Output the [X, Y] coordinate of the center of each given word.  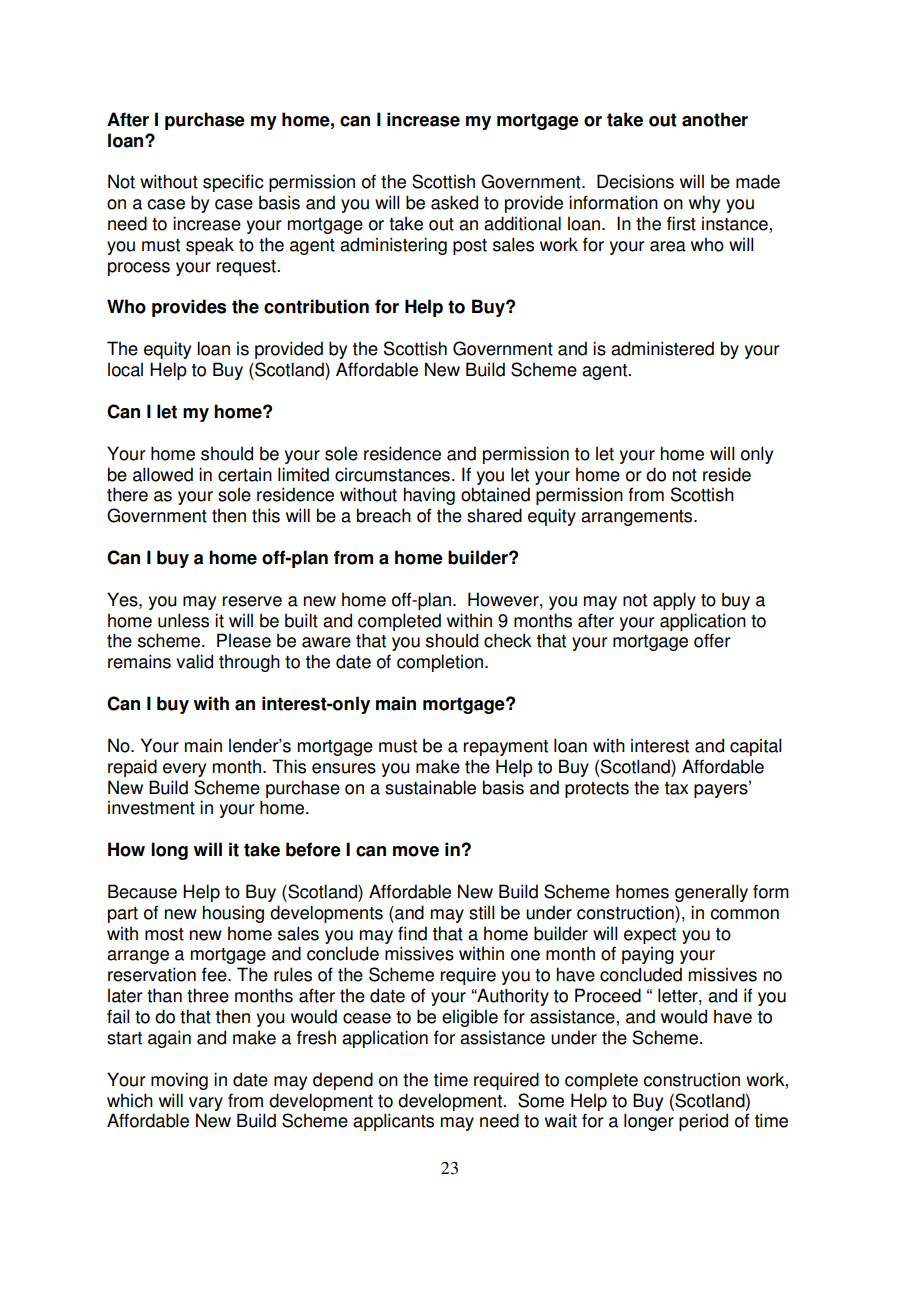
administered [662, 348]
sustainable [430, 787]
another [715, 119]
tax [676, 788]
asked [454, 202]
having [429, 496]
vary [206, 1104]
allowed [163, 474]
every [184, 770]
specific [233, 183]
